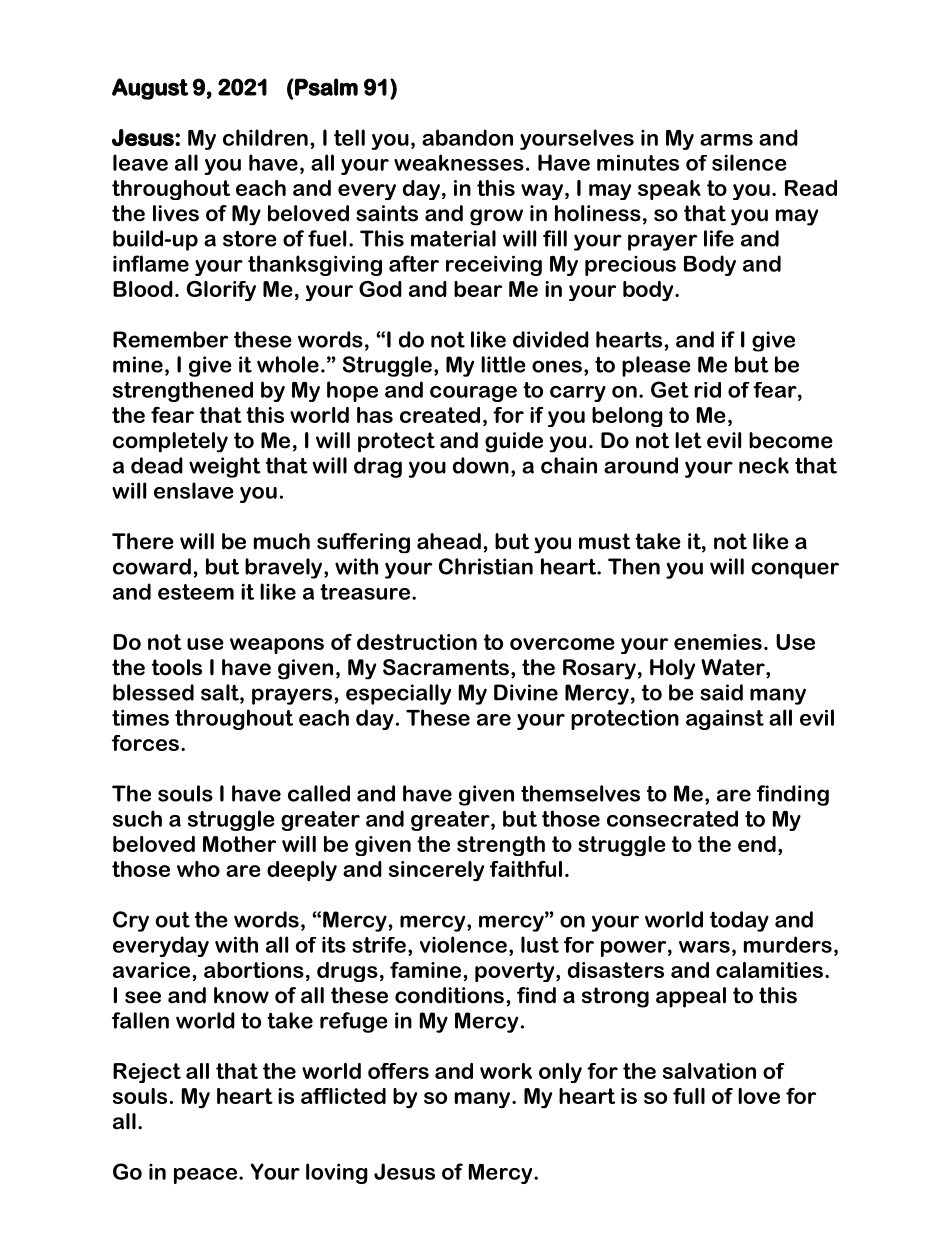 The height and width of the screenshot is (1233, 952). Describe the element at coordinates (481, 465) in the screenshot. I see `down` at that location.
